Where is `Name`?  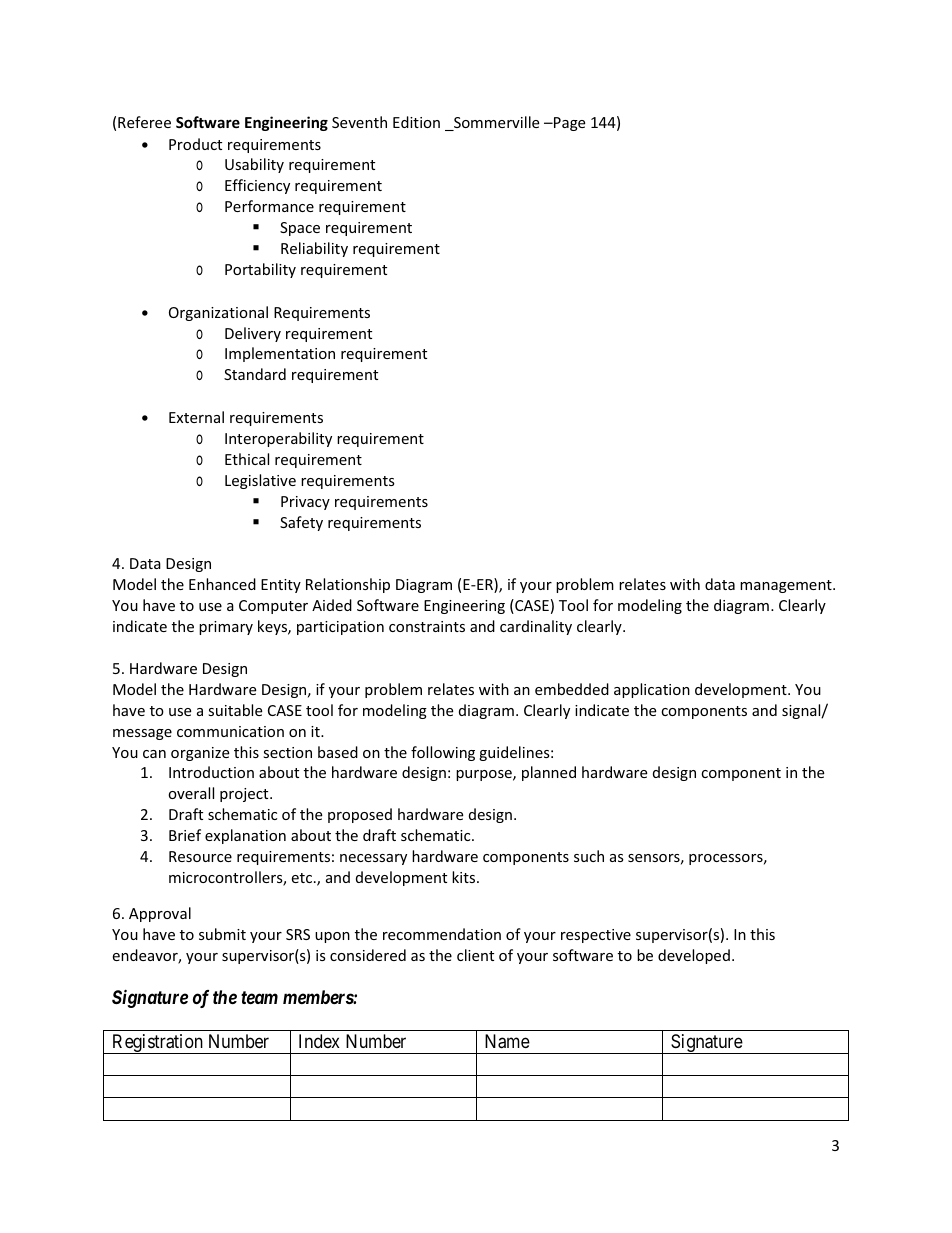 Name is located at coordinates (507, 1041).
